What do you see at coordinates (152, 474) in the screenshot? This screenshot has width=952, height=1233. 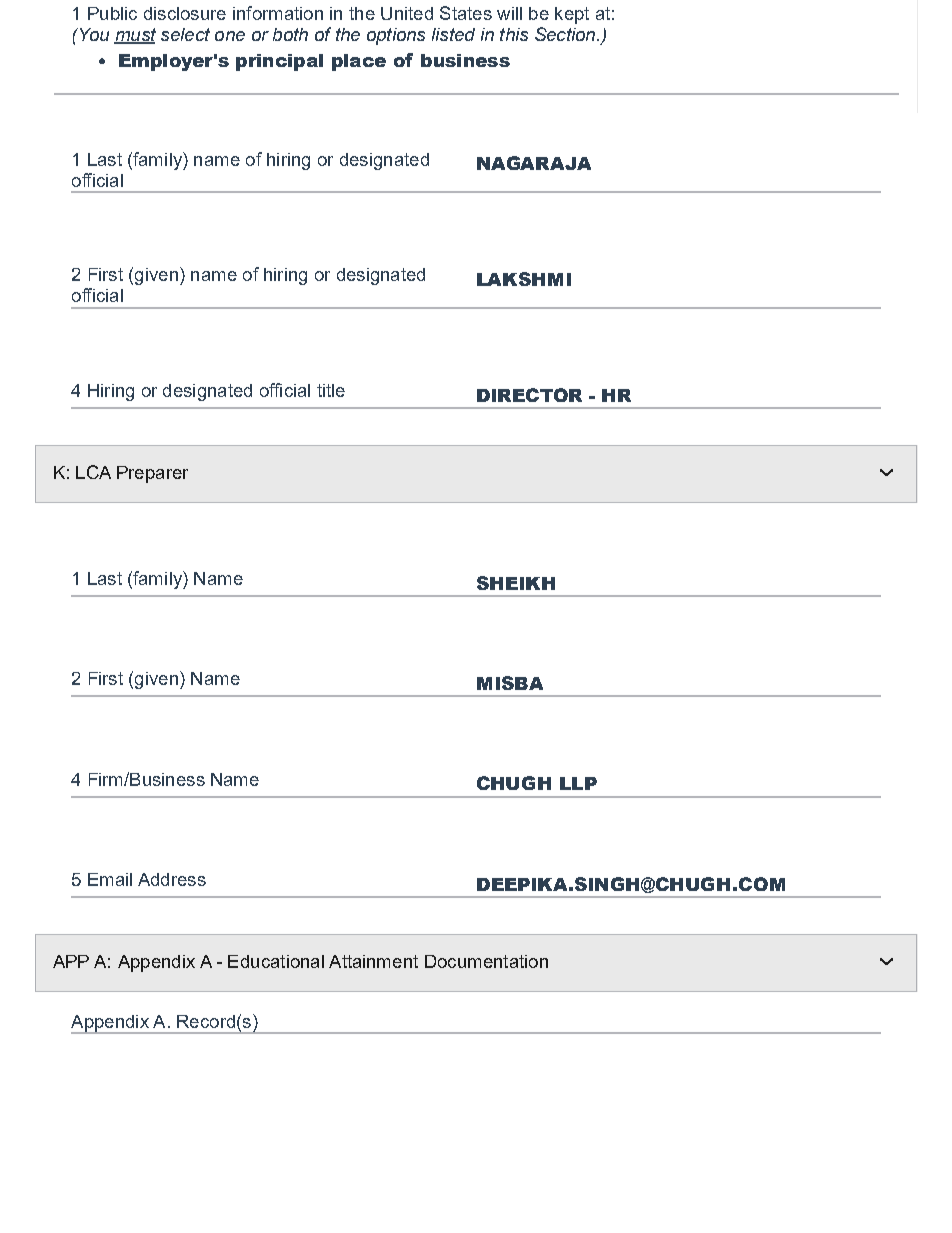 I see `Preparer` at bounding box center [152, 474].
